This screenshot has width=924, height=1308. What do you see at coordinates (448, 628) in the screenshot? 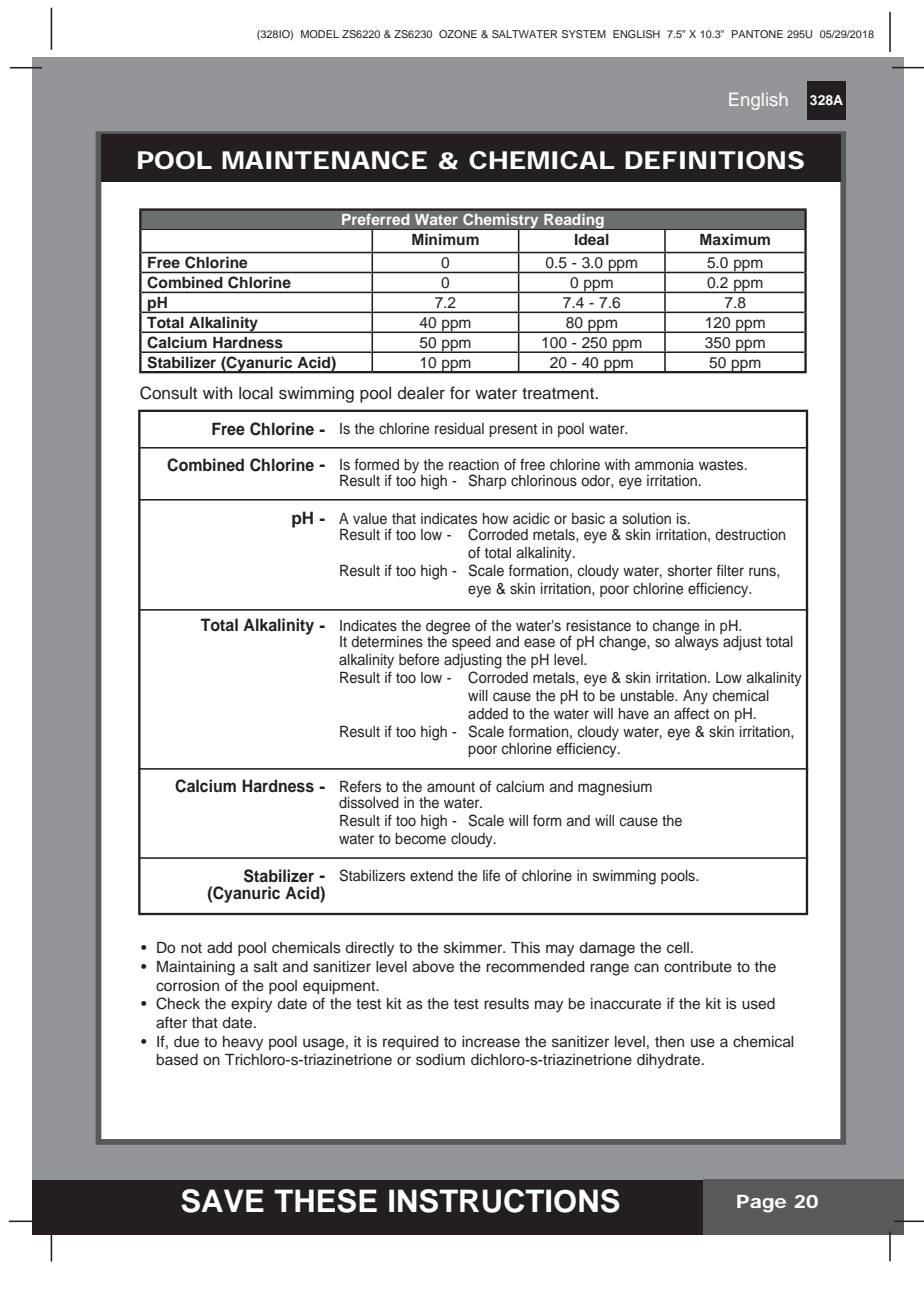
I see `degree` at bounding box center [448, 628].
